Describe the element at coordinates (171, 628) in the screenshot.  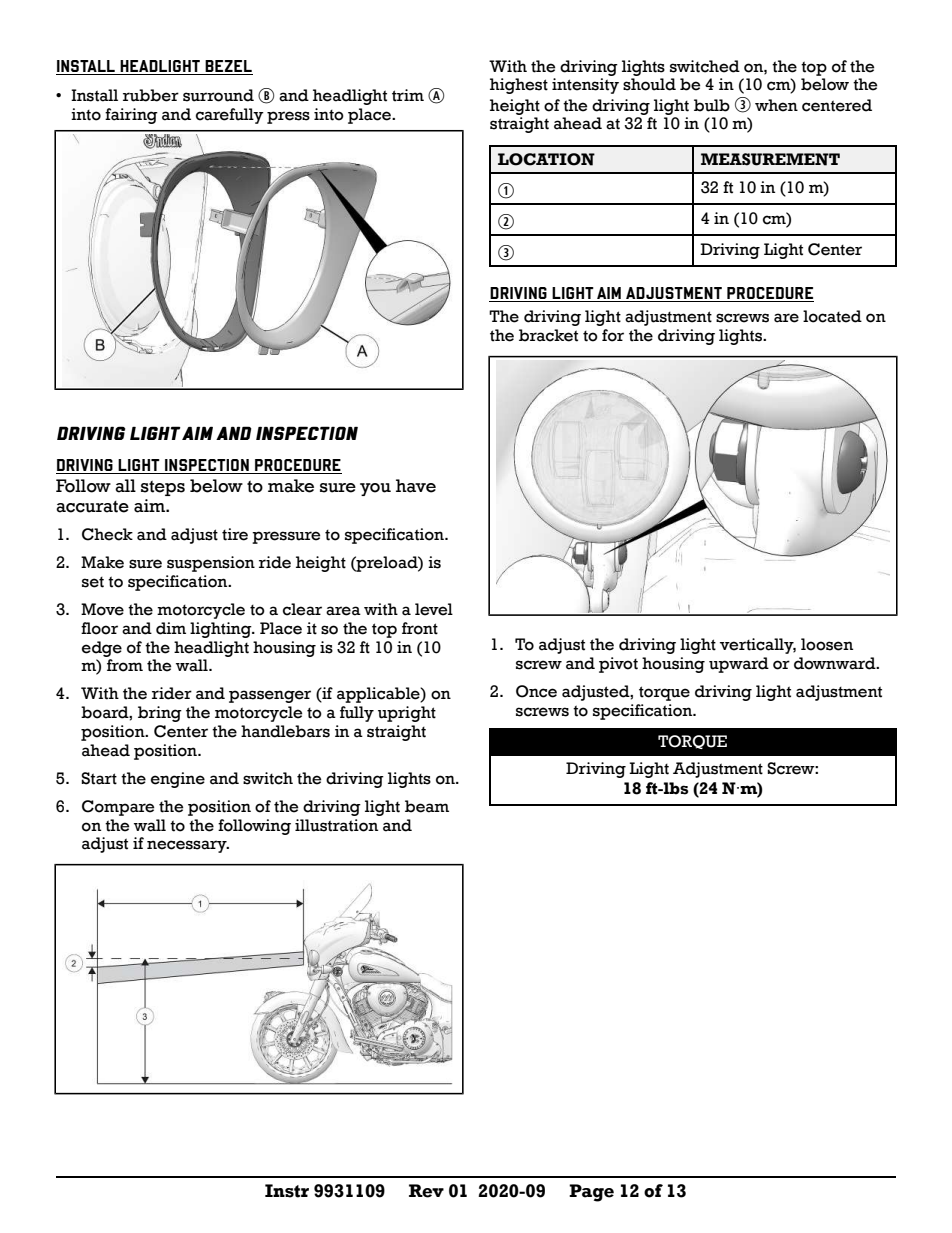
I see `dim` at that location.
